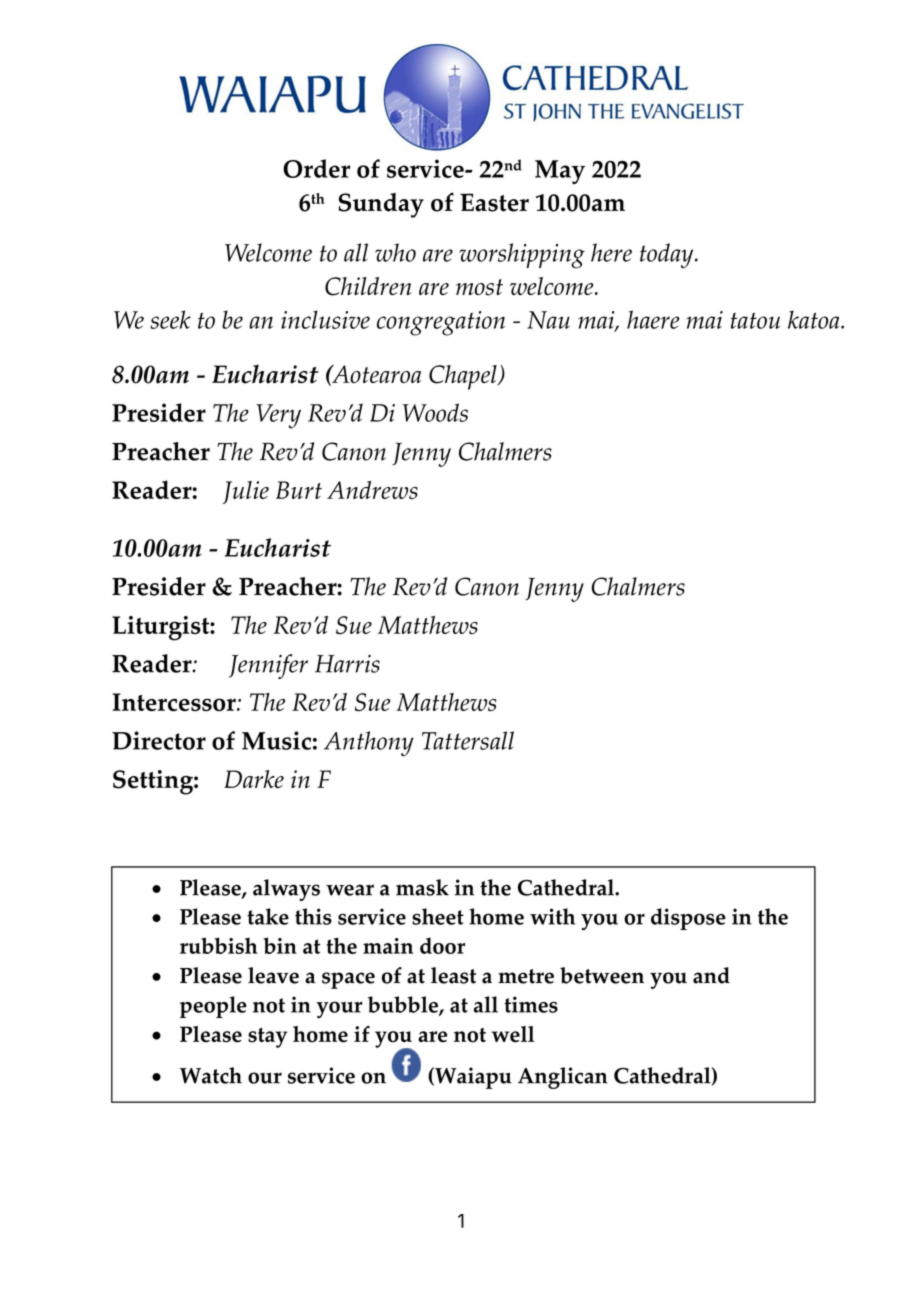 The image size is (924, 1308). Describe the element at coordinates (381, 205) in the screenshot. I see `Sunday` at that location.
